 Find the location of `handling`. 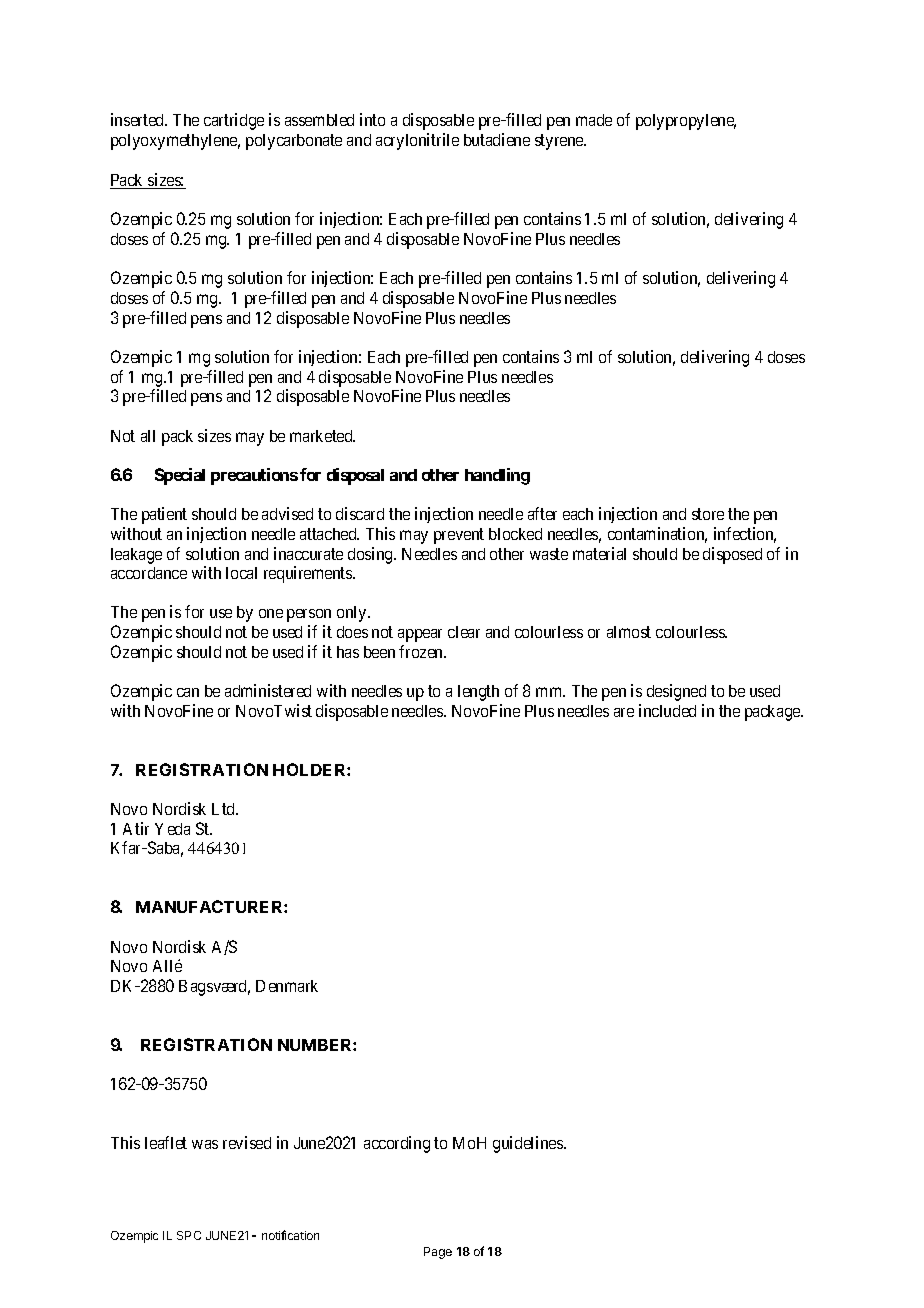

handling is located at coordinates (497, 476).
